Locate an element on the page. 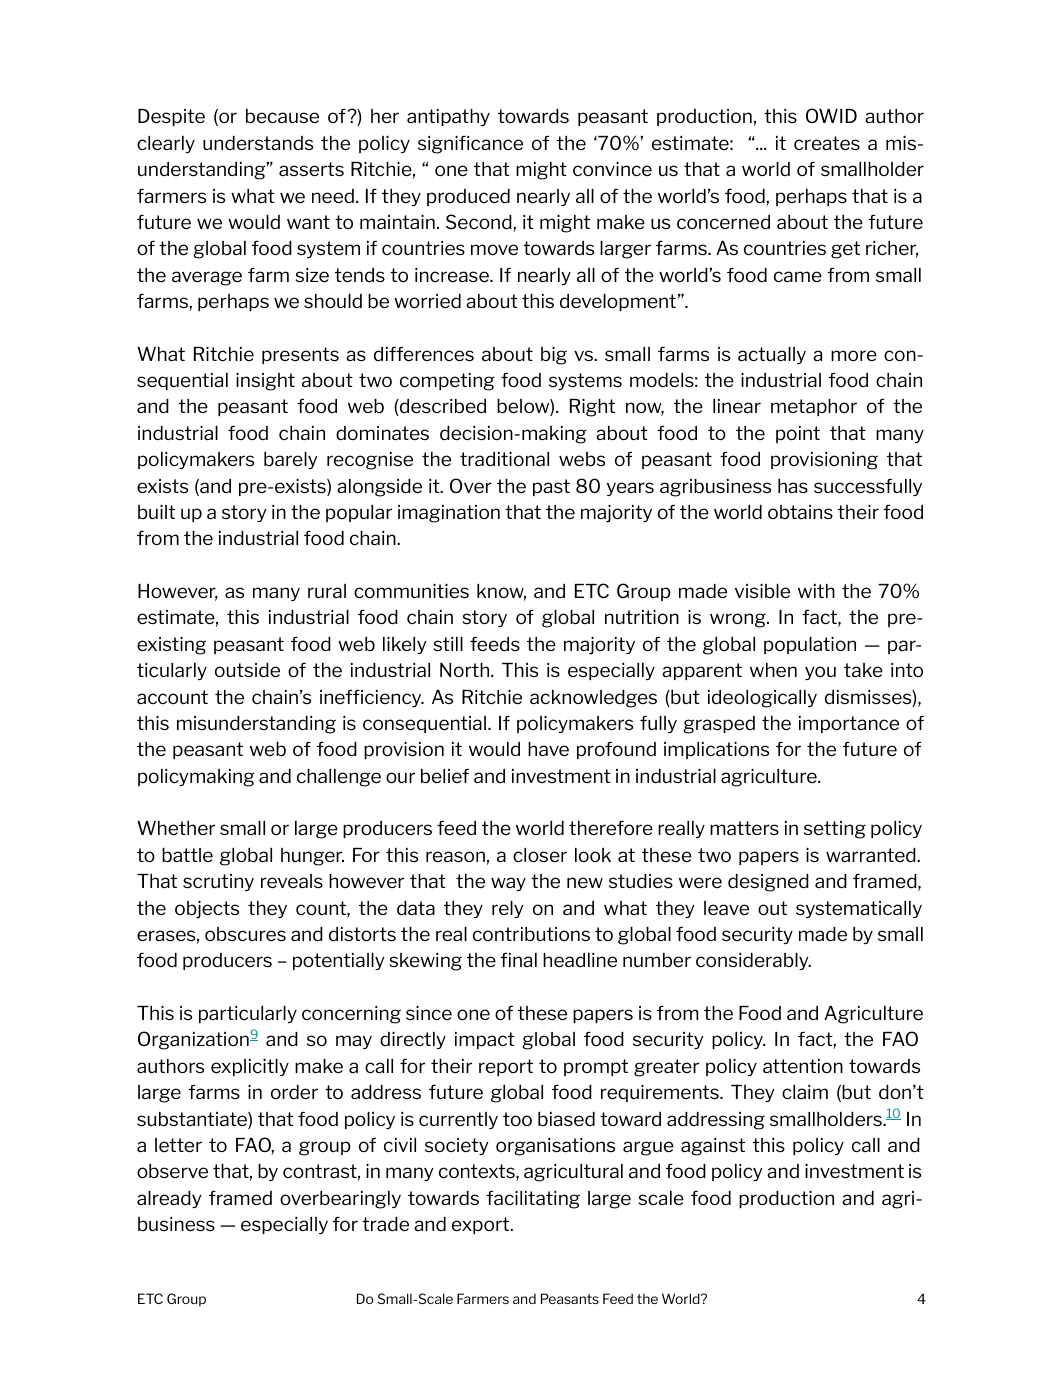  metaphor is located at coordinates (814, 407).
